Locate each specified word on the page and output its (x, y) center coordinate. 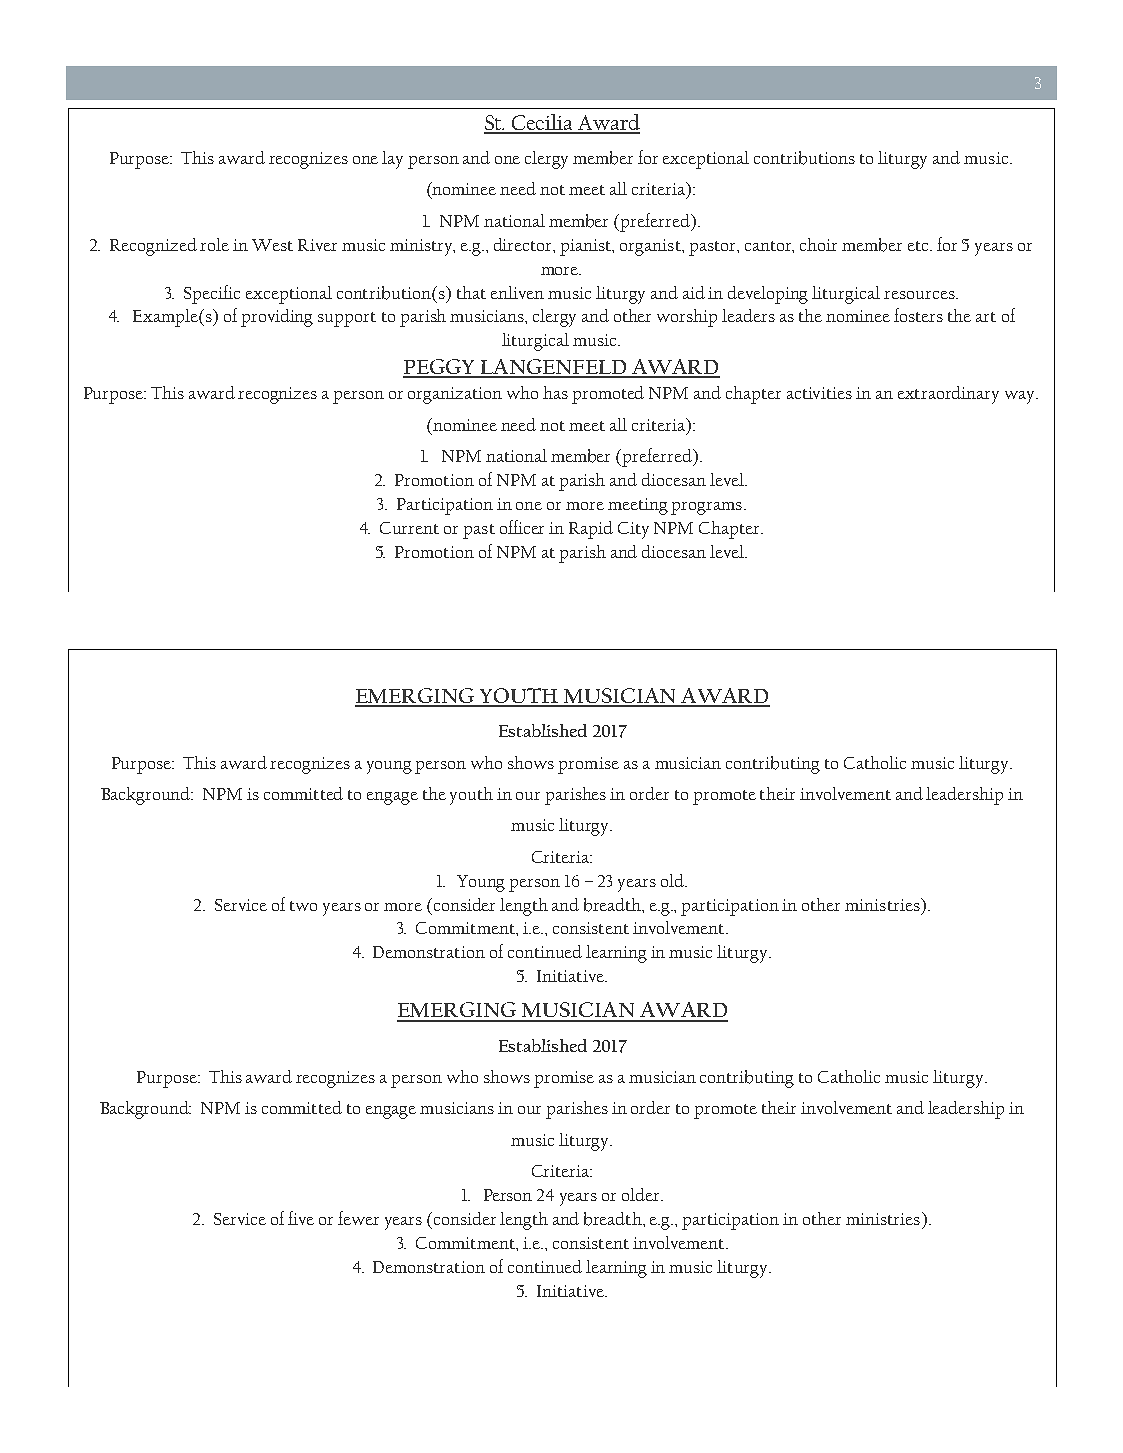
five (301, 1218)
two (303, 906)
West (272, 245)
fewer (358, 1218)
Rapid (591, 530)
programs (706, 508)
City (633, 530)
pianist (587, 247)
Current (409, 528)
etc (919, 246)
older (642, 1194)
